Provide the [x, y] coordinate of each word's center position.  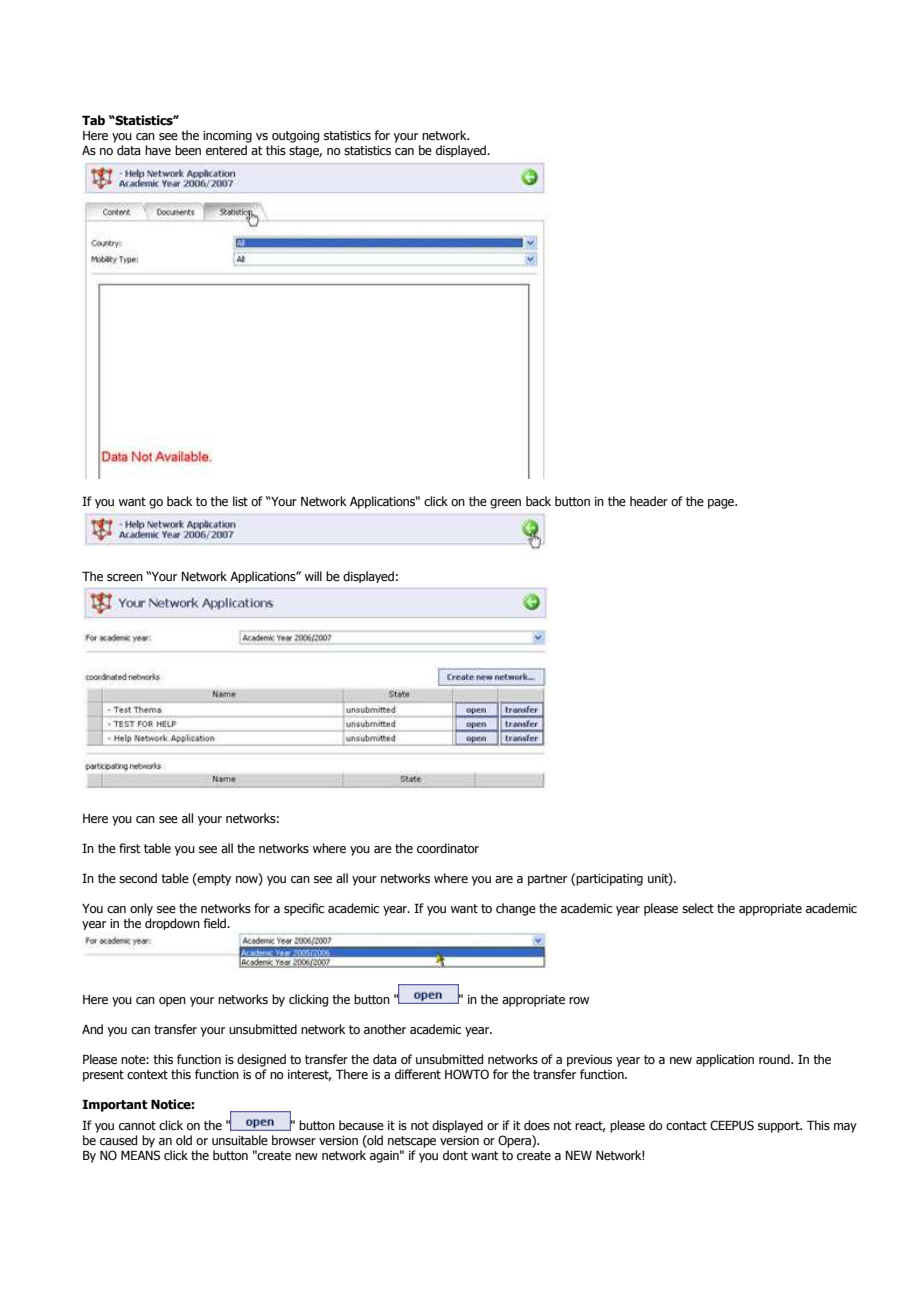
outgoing [295, 137]
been [188, 150]
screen [125, 577]
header [649, 501]
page [722, 504]
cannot [137, 1125]
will [313, 576]
